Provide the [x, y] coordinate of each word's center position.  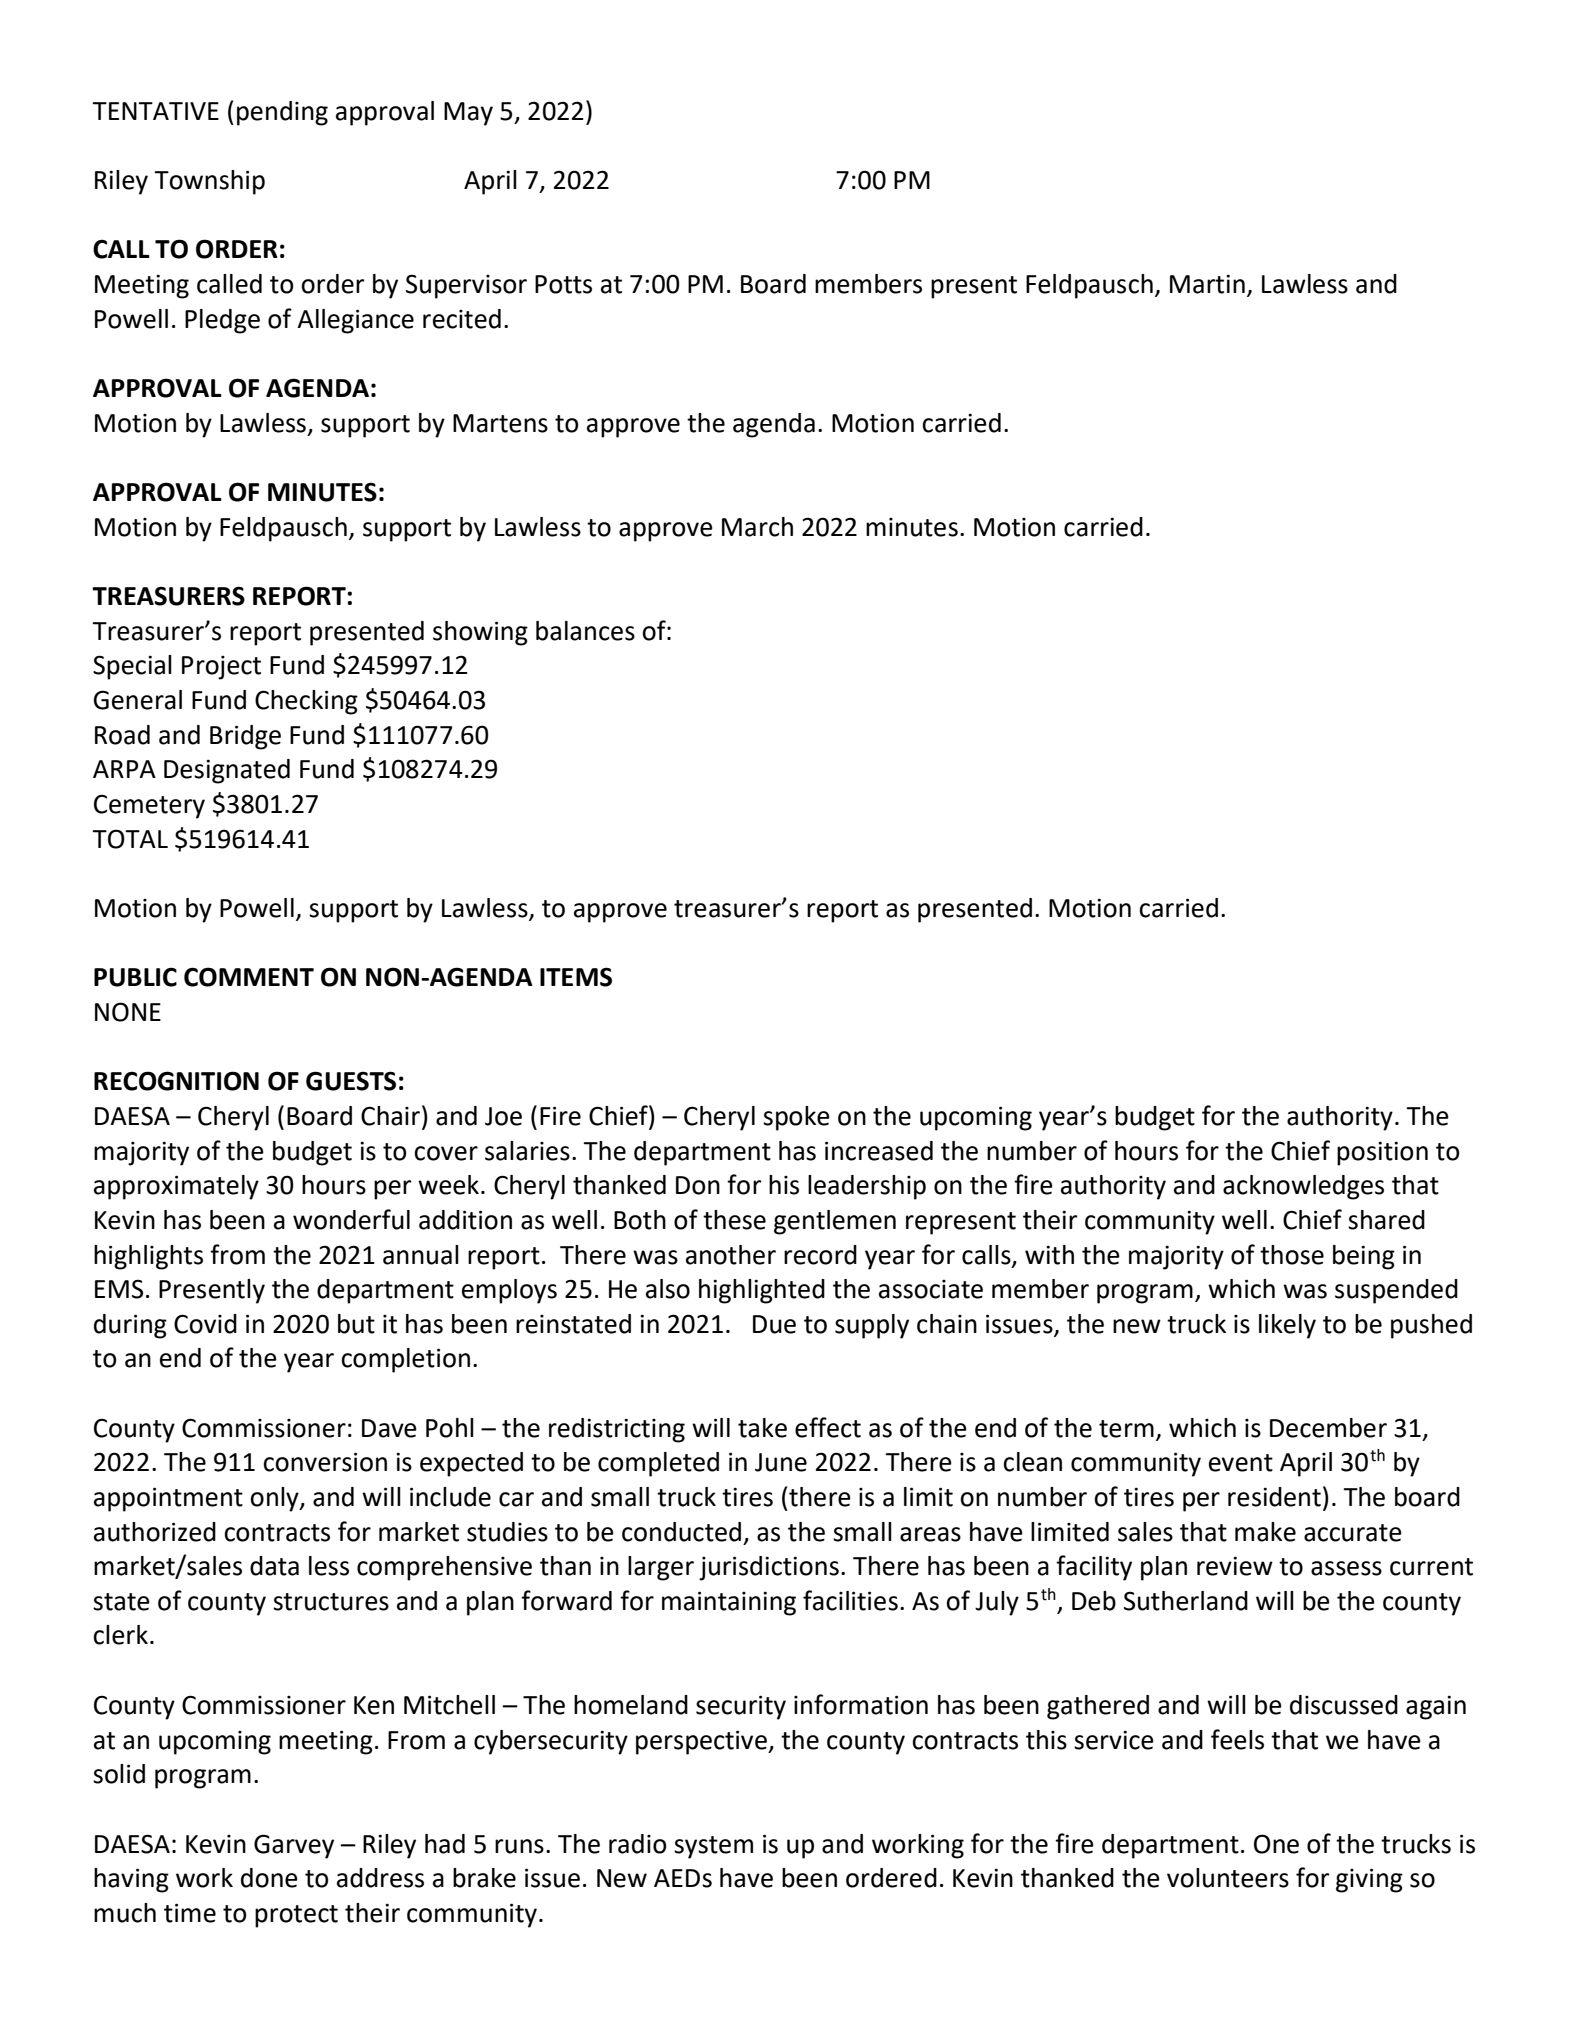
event [1241, 1463]
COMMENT [249, 977]
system [713, 1847]
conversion [325, 1462]
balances [585, 631]
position [1382, 1153]
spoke [796, 1118]
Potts [563, 284]
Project [221, 668]
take [762, 1428]
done [269, 1878]
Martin [1207, 284]
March [757, 527]
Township [209, 182]
